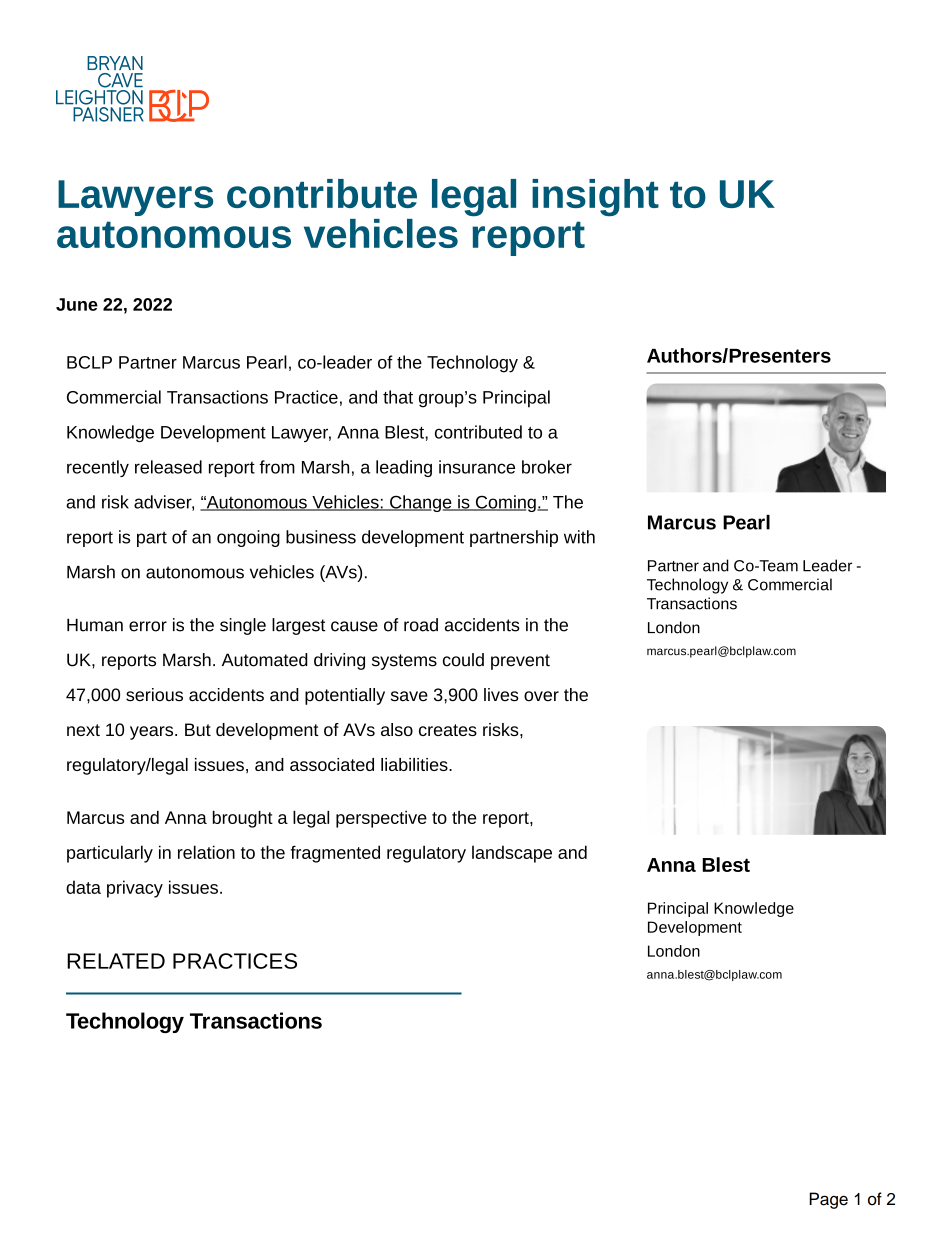  I want to click on June, so click(77, 304).
